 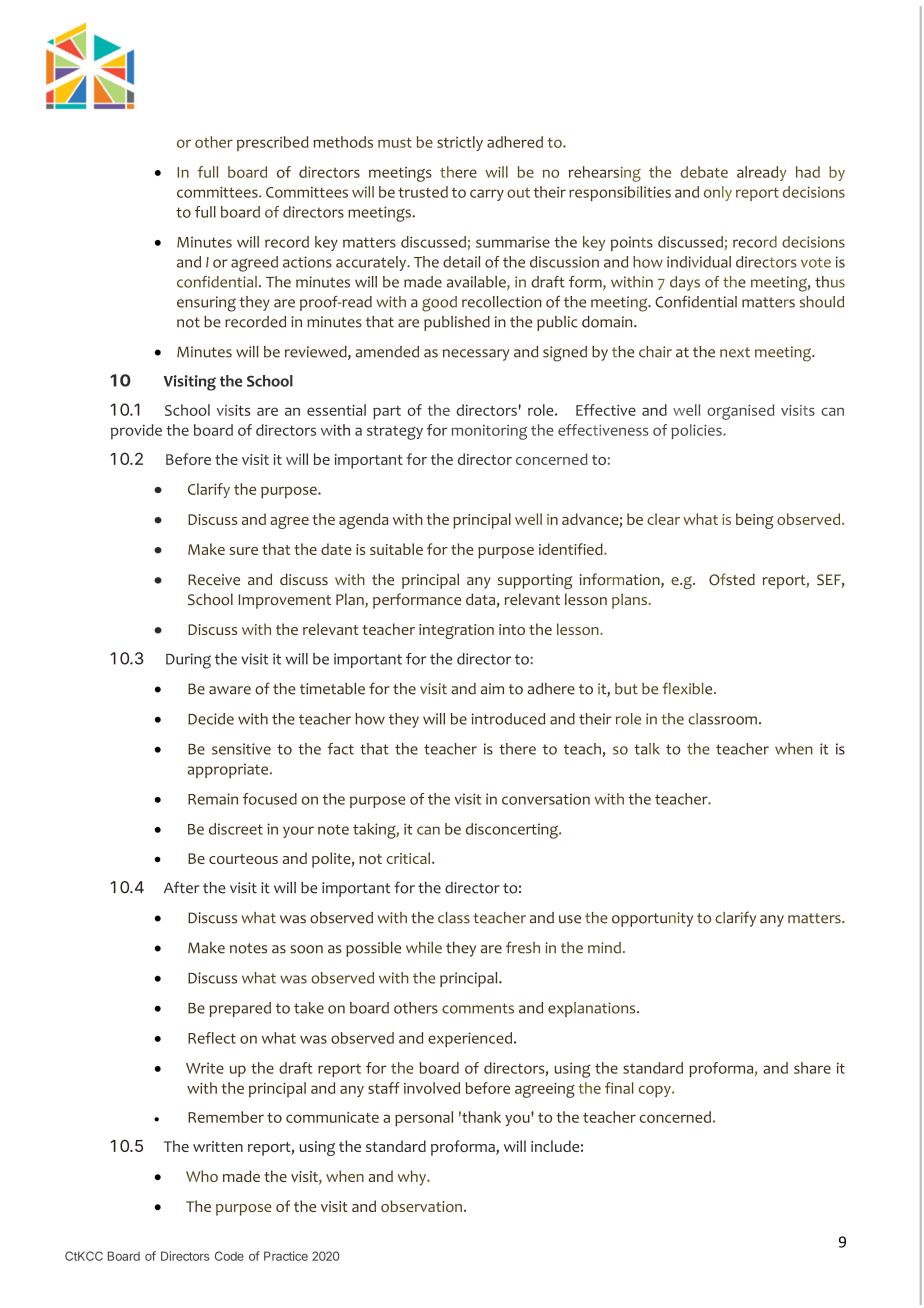 What do you see at coordinates (492, 689) in the page?
I see `aim` at bounding box center [492, 689].
